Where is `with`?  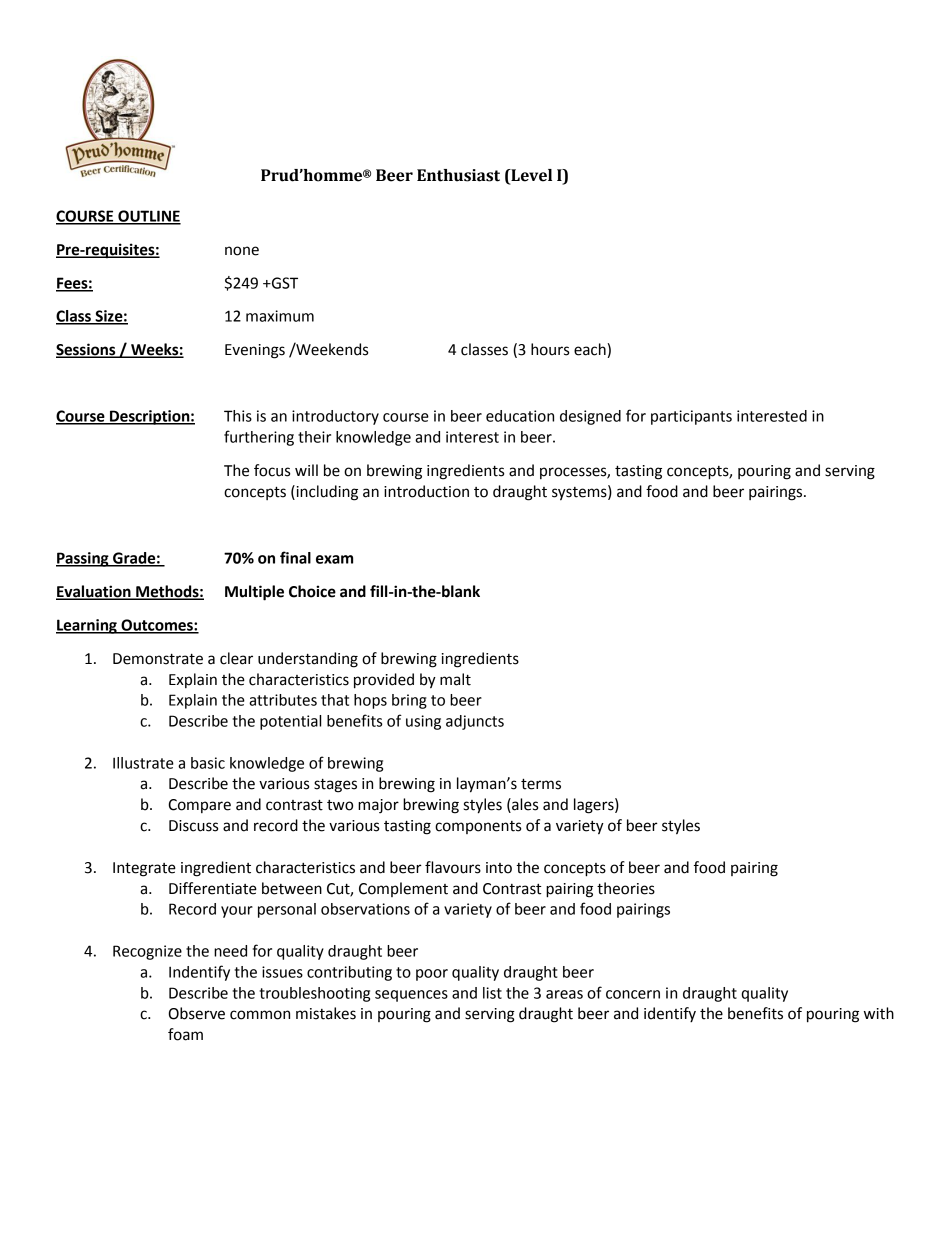 with is located at coordinates (879, 1013).
